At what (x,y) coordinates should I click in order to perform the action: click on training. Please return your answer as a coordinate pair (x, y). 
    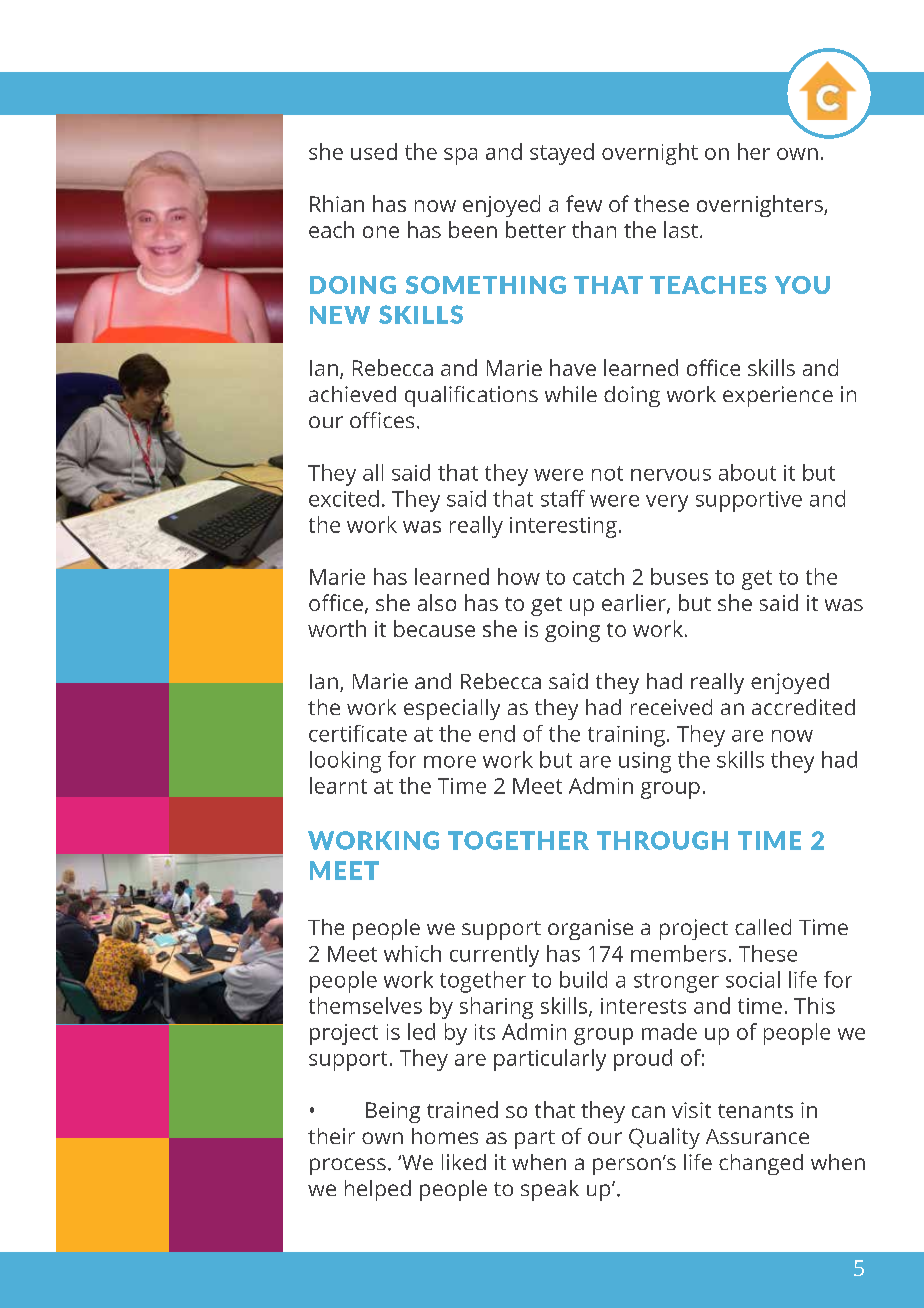
    Looking at the image, I should click on (626, 736).
